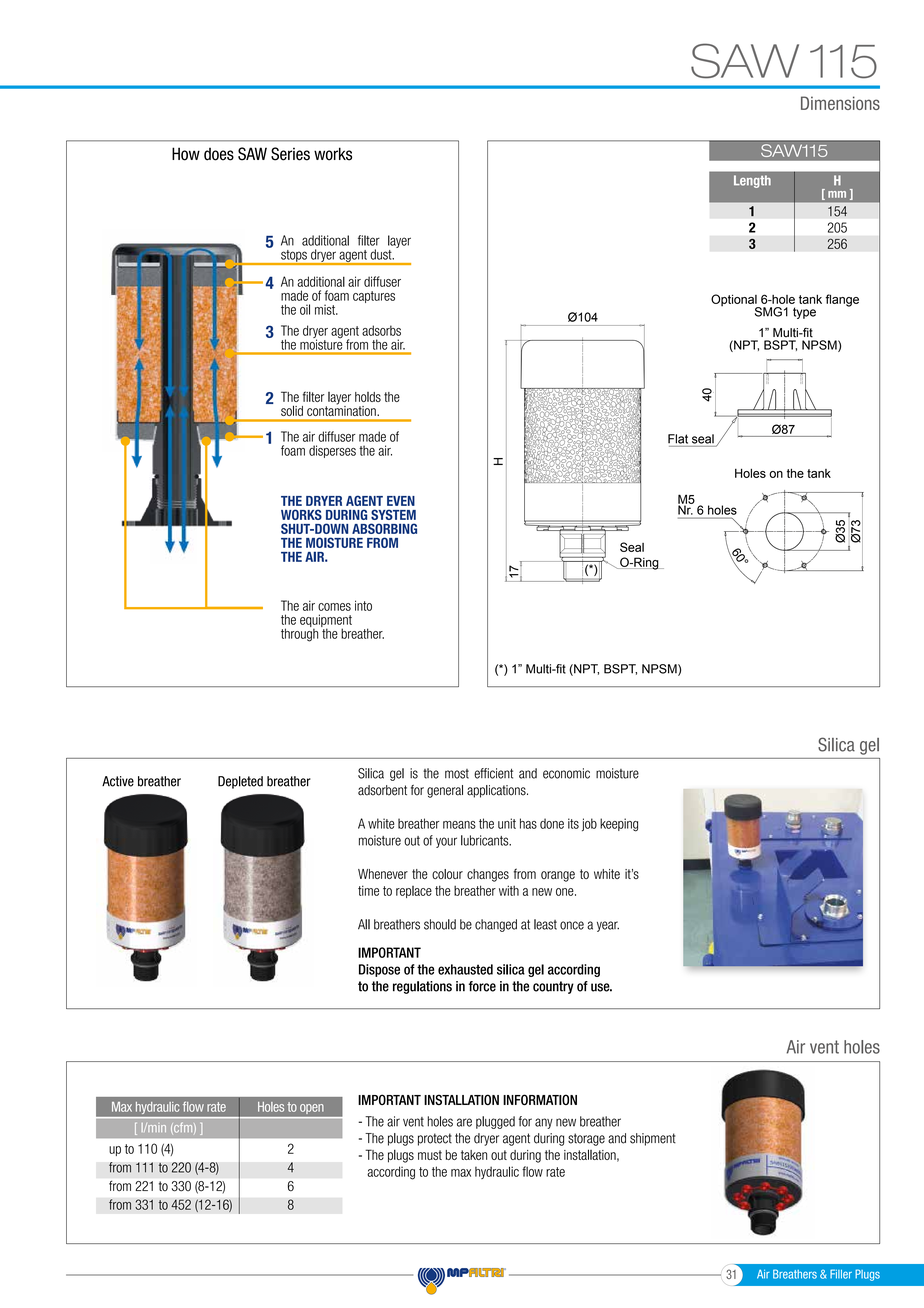 The width and height of the screenshot is (924, 1308). Describe the element at coordinates (678, 439) in the screenshot. I see `Flat` at that location.
